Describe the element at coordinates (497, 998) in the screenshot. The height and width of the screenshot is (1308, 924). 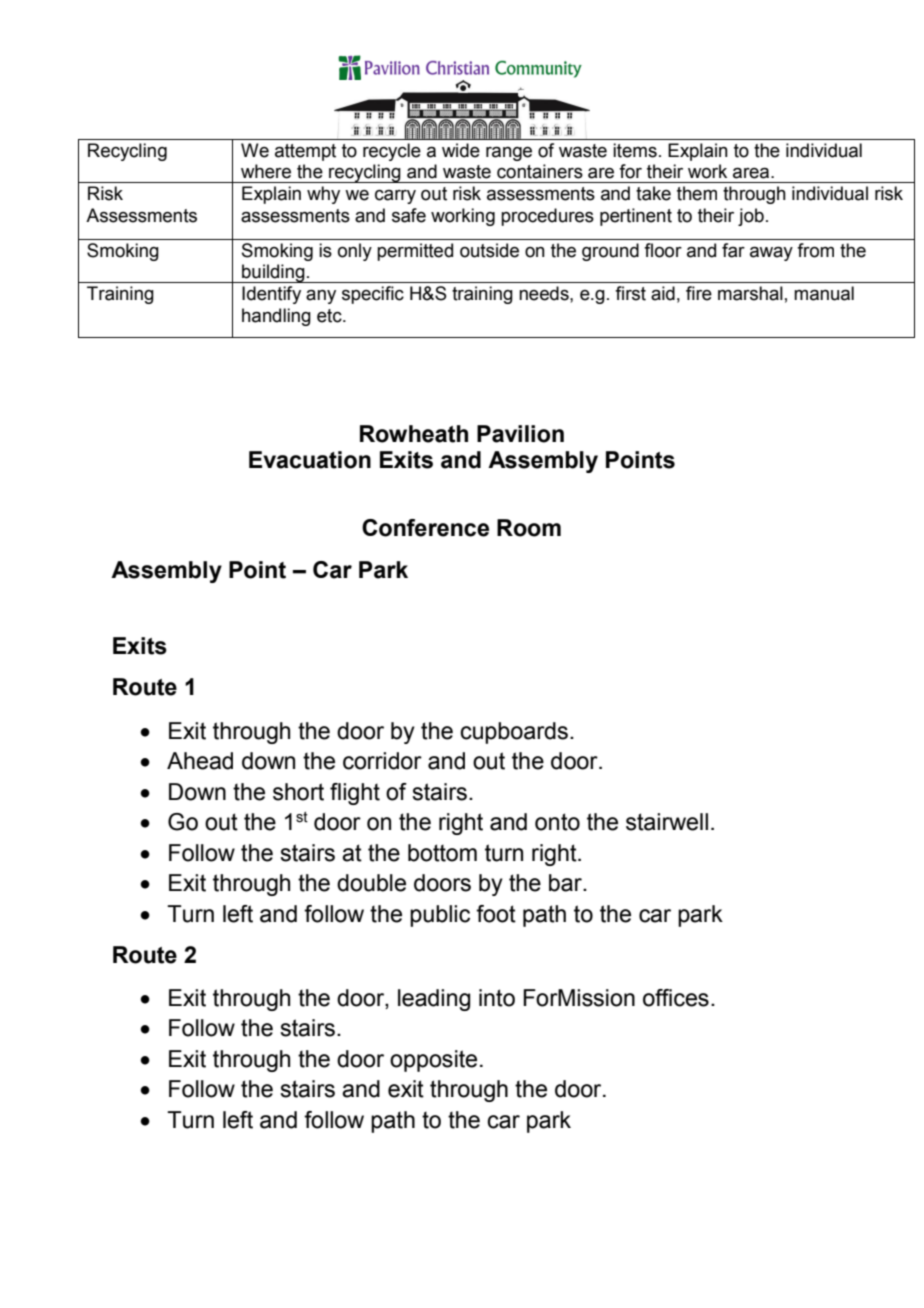
I see `into` at that location.
